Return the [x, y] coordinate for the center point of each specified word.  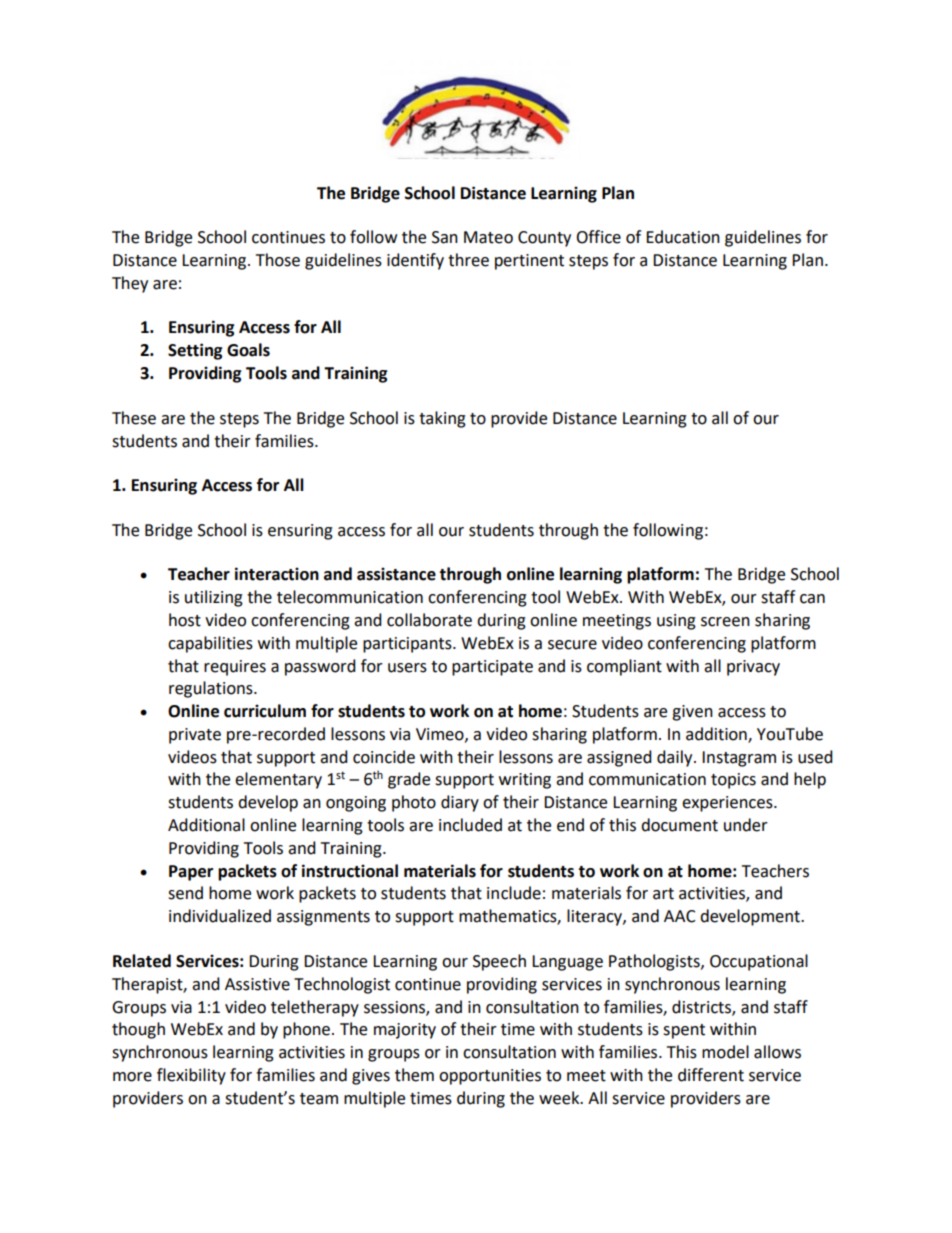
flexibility [191, 1076]
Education [683, 237]
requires [235, 668]
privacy [753, 668]
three [468, 260]
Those [278, 260]
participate [492, 668]
